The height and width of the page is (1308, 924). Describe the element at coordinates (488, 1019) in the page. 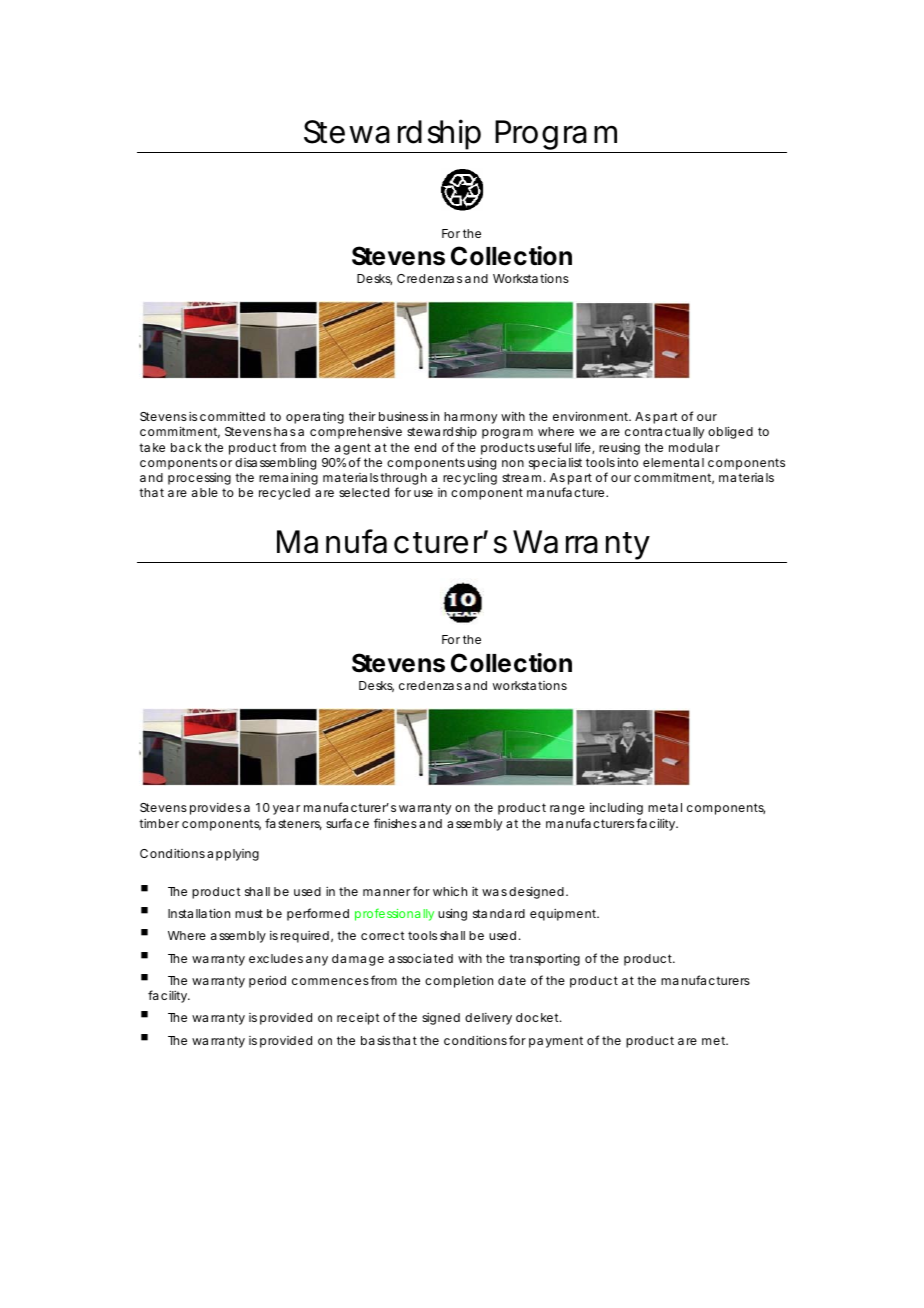

I see `delivery` at that location.
